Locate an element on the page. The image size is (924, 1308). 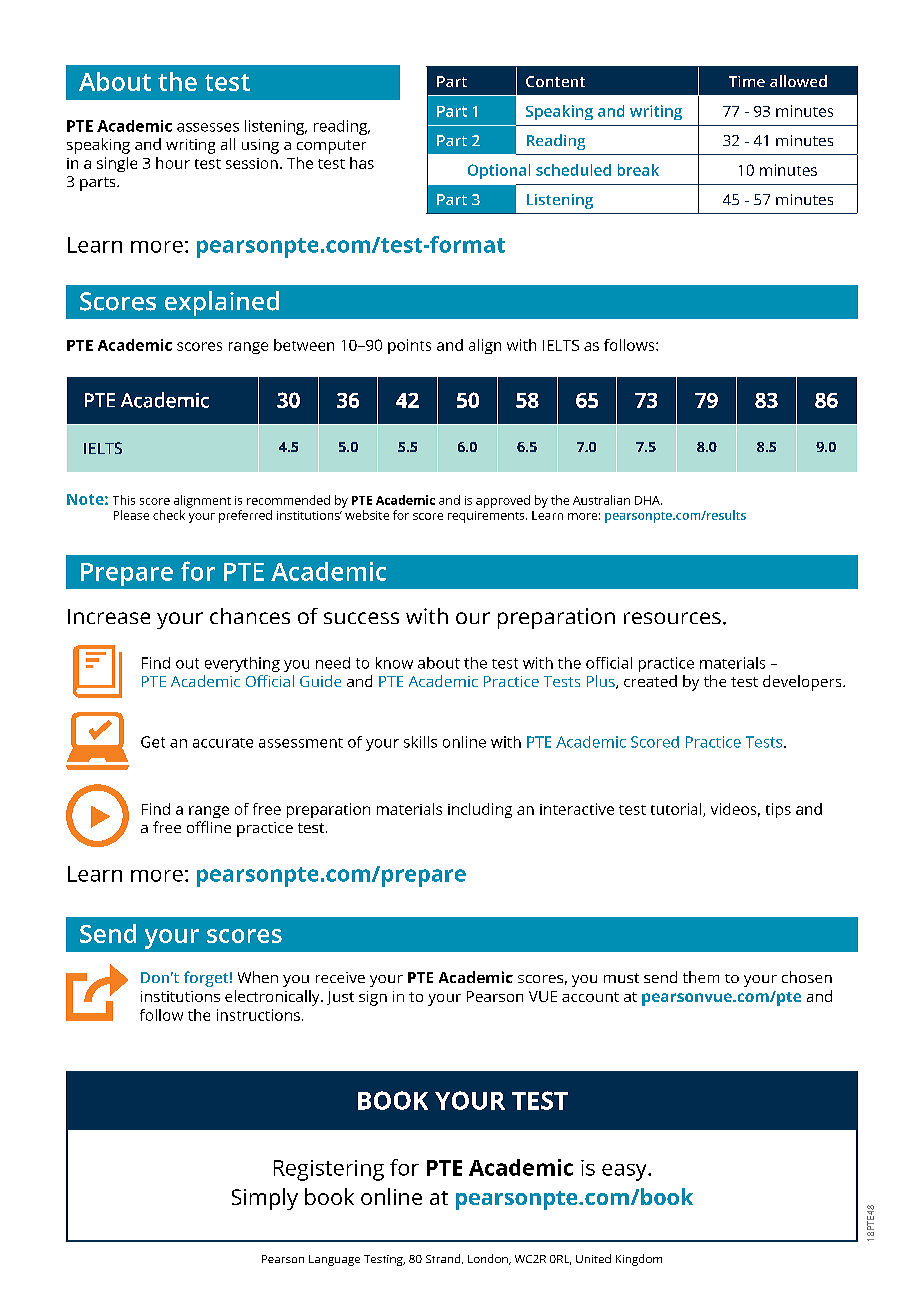
know is located at coordinates (394, 663).
